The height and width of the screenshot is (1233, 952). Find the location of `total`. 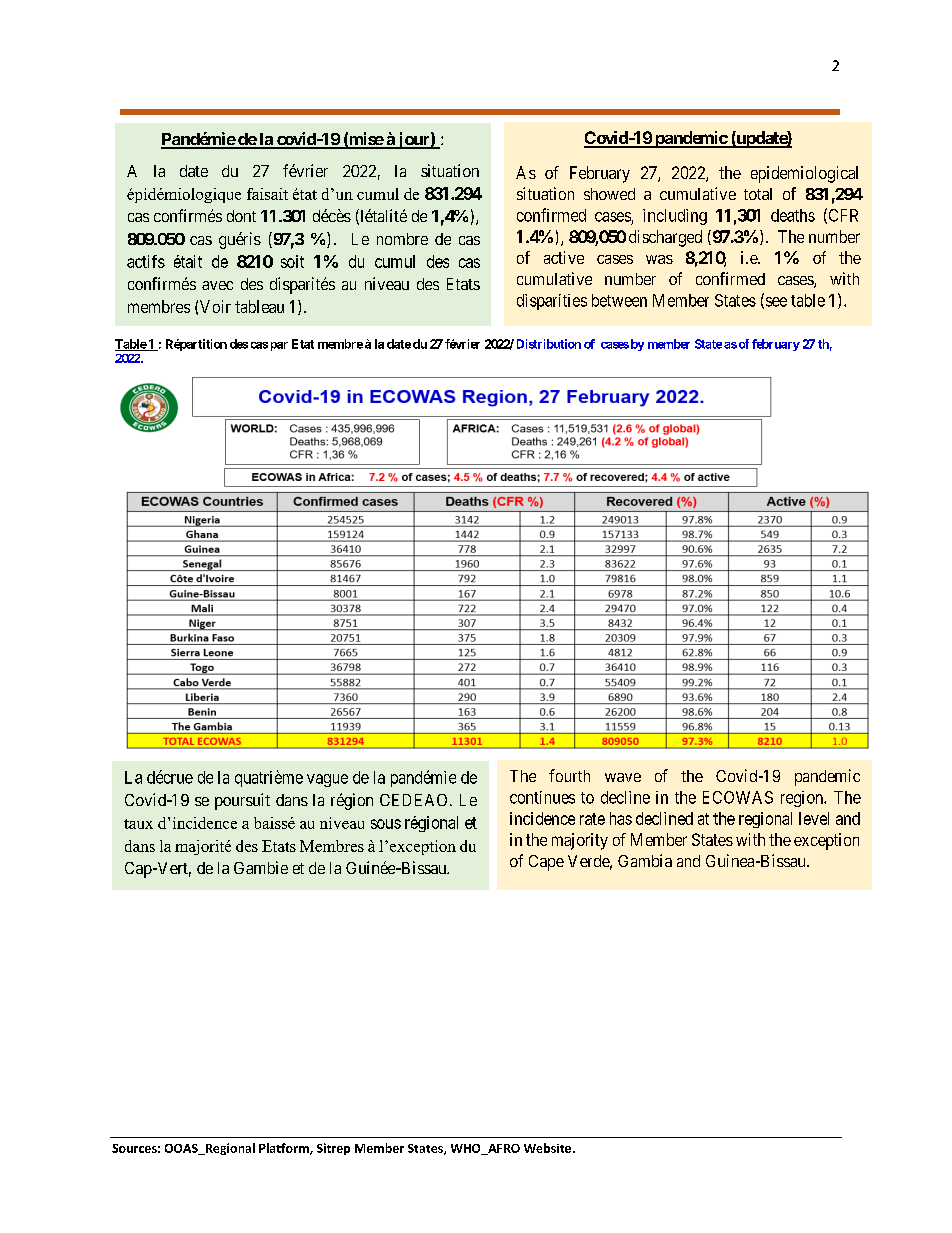

total is located at coordinates (758, 194).
